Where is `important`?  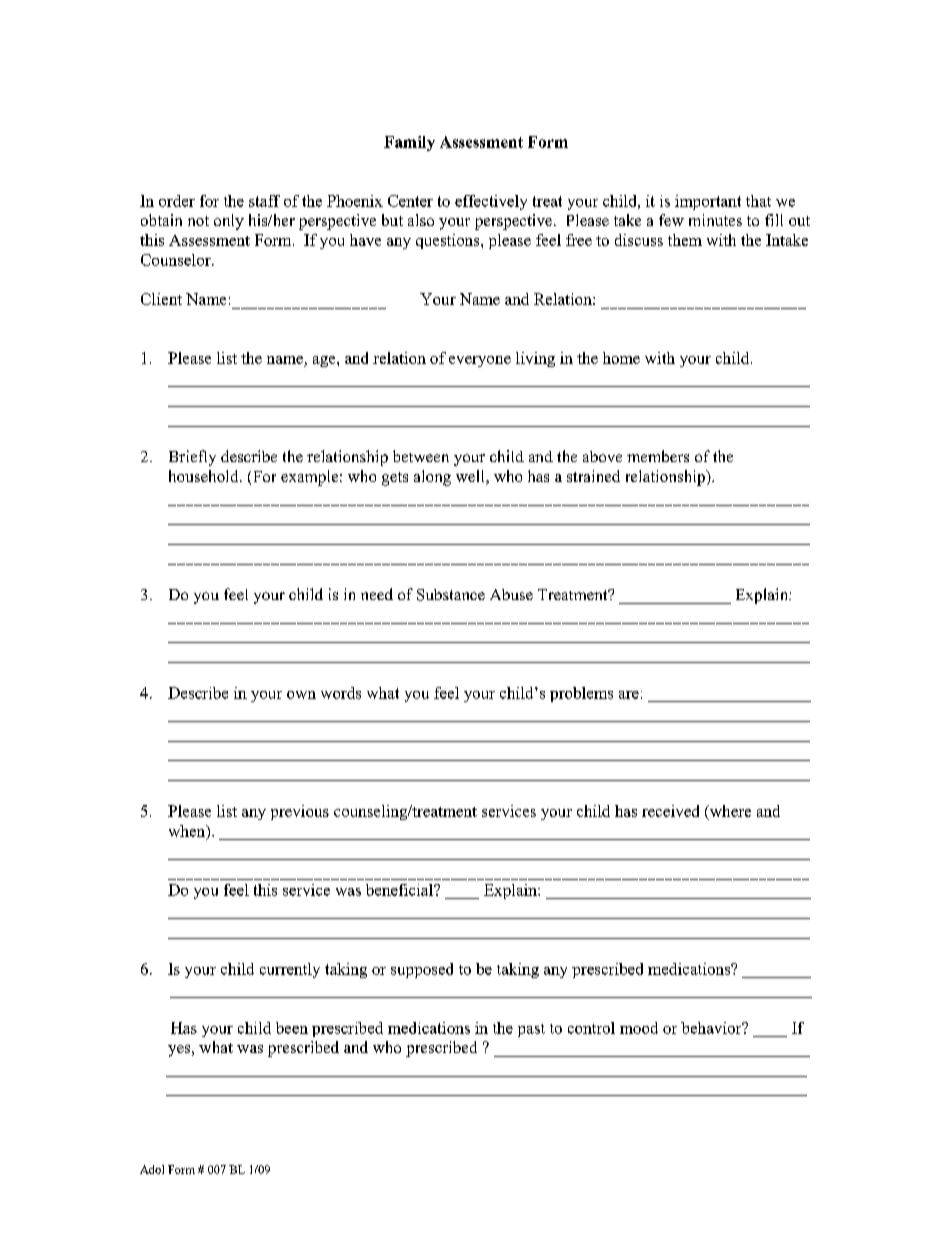
important is located at coordinates (708, 202).
